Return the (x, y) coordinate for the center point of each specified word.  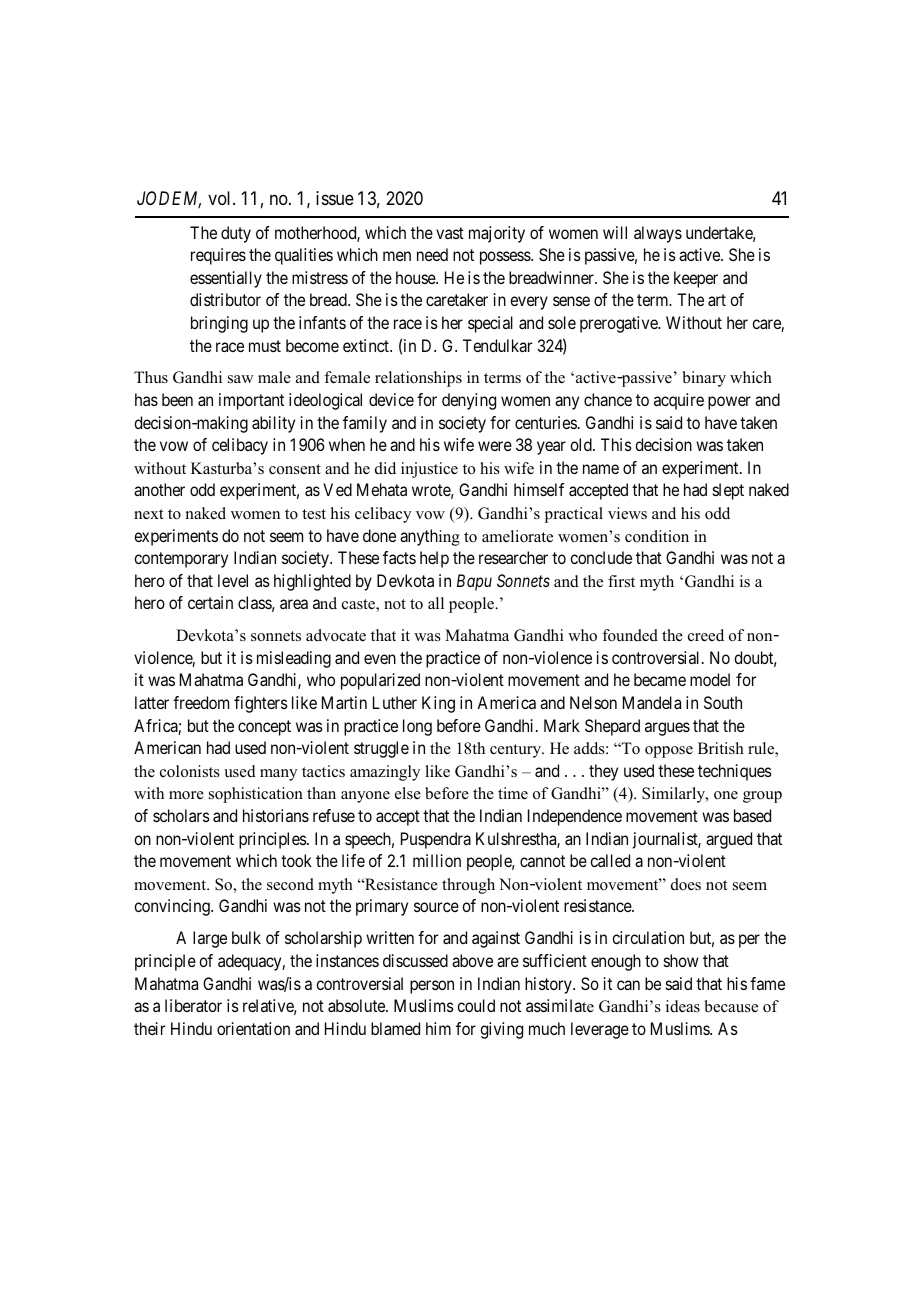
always (658, 234)
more (186, 795)
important (251, 401)
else (408, 793)
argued (729, 840)
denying (469, 401)
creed (706, 635)
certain (210, 602)
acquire (679, 401)
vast (450, 233)
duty (236, 234)
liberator (193, 1005)
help (434, 559)
